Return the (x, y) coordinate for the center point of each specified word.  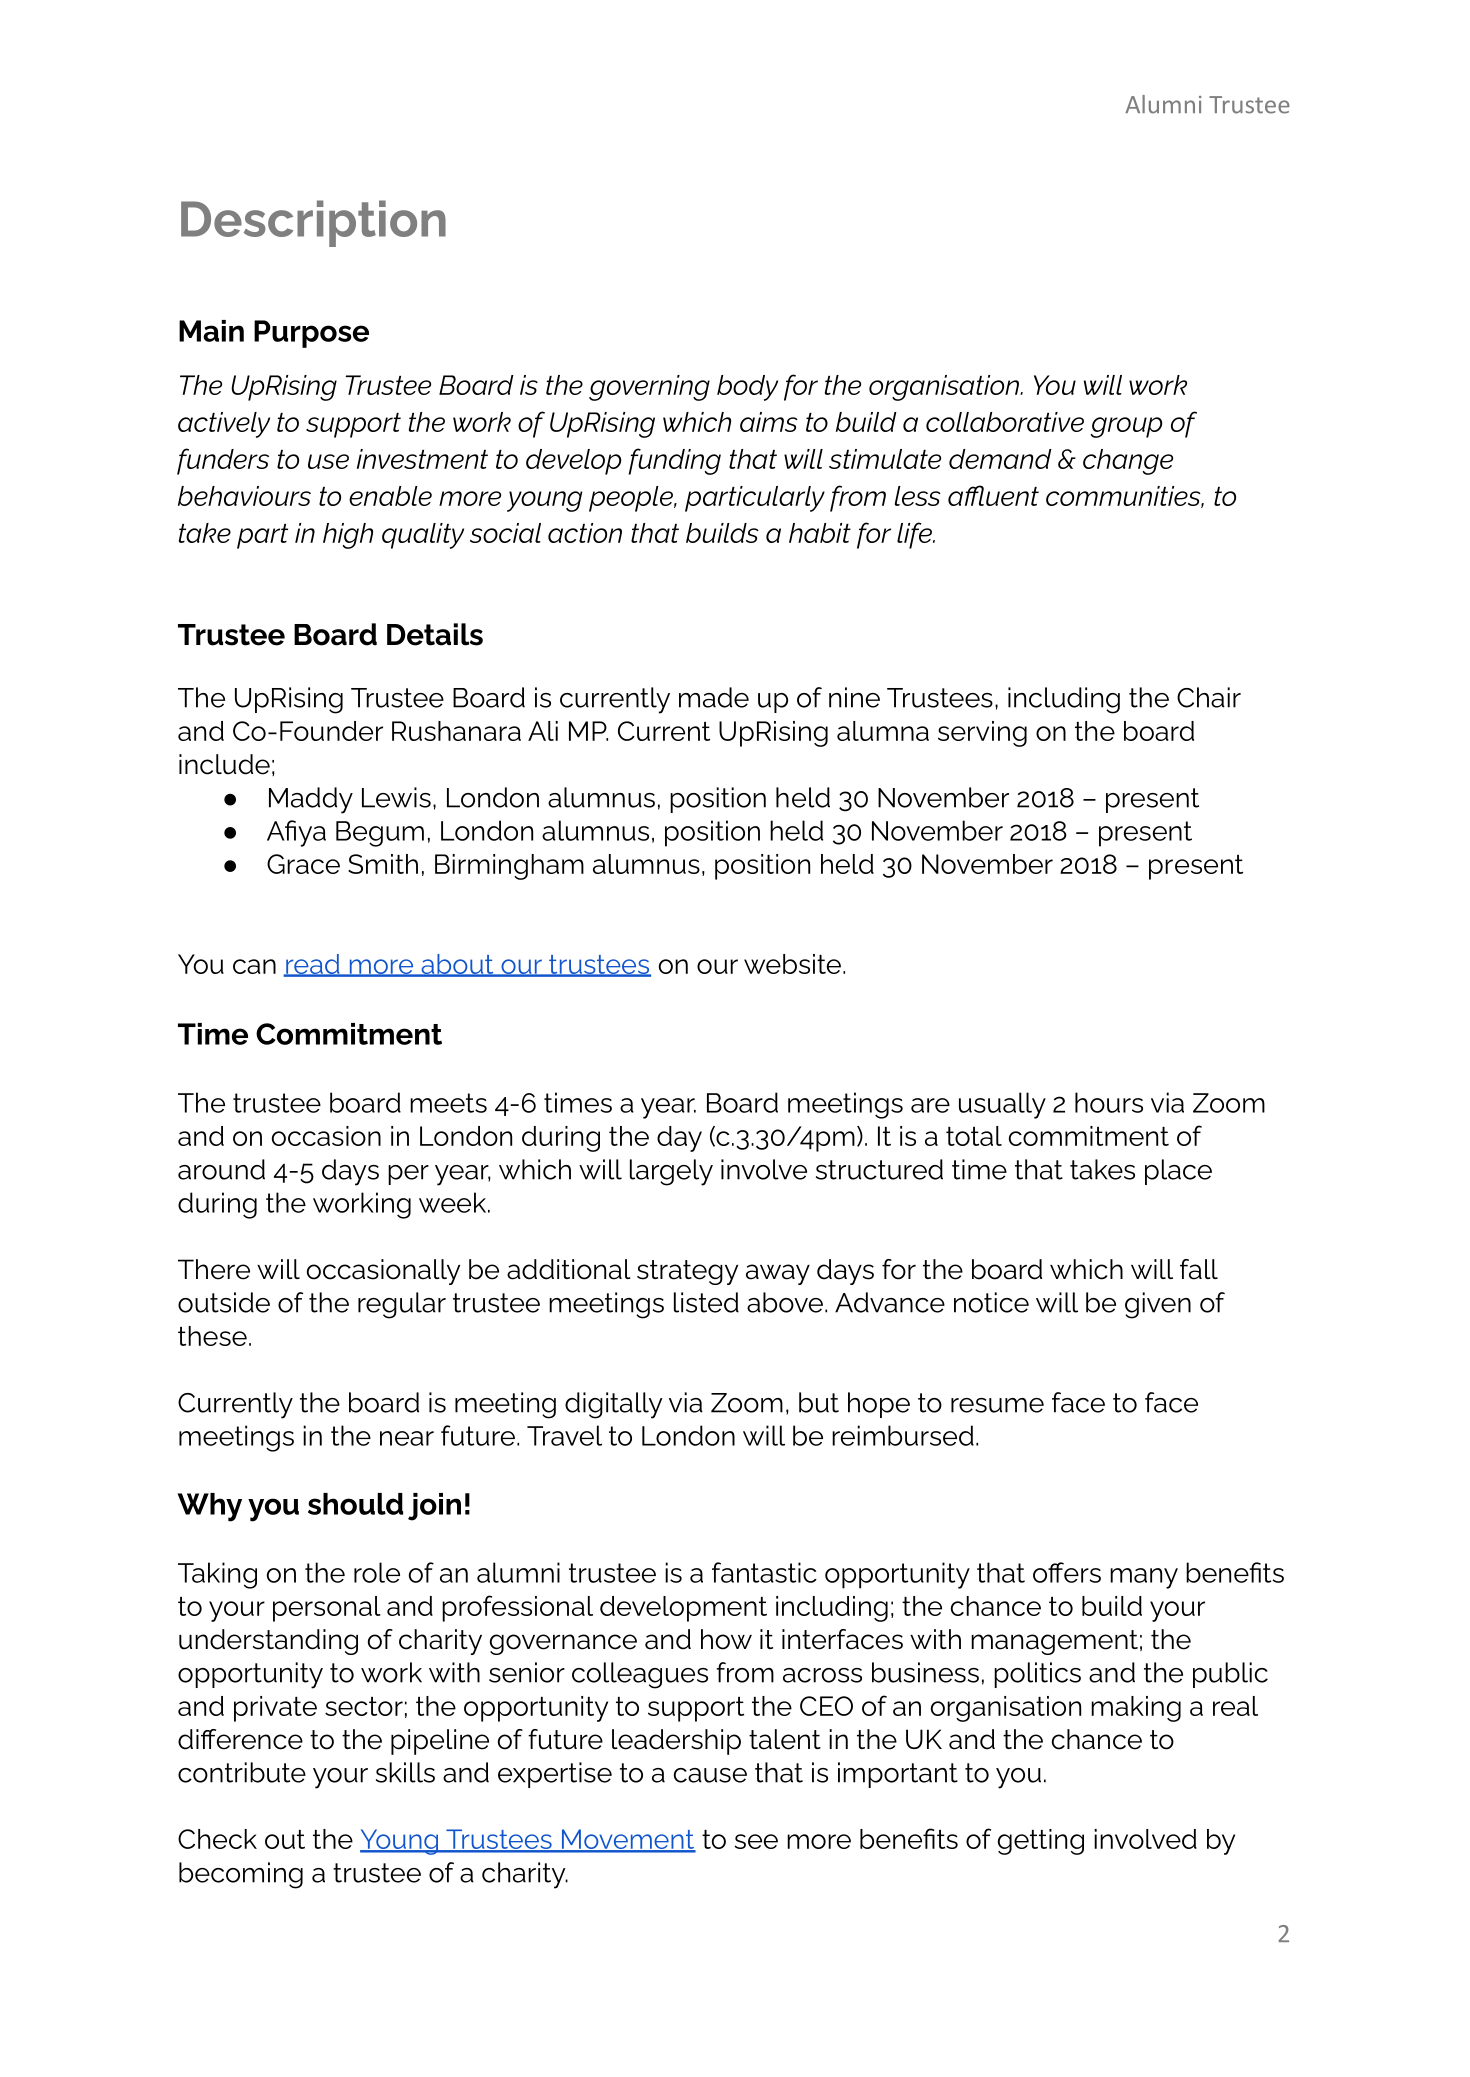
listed (706, 1302)
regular (402, 1305)
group (1126, 427)
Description (313, 223)
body (747, 388)
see (756, 1841)
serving (982, 734)
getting (1041, 1842)
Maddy (311, 800)
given (1158, 1305)
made (714, 697)
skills (405, 1772)
